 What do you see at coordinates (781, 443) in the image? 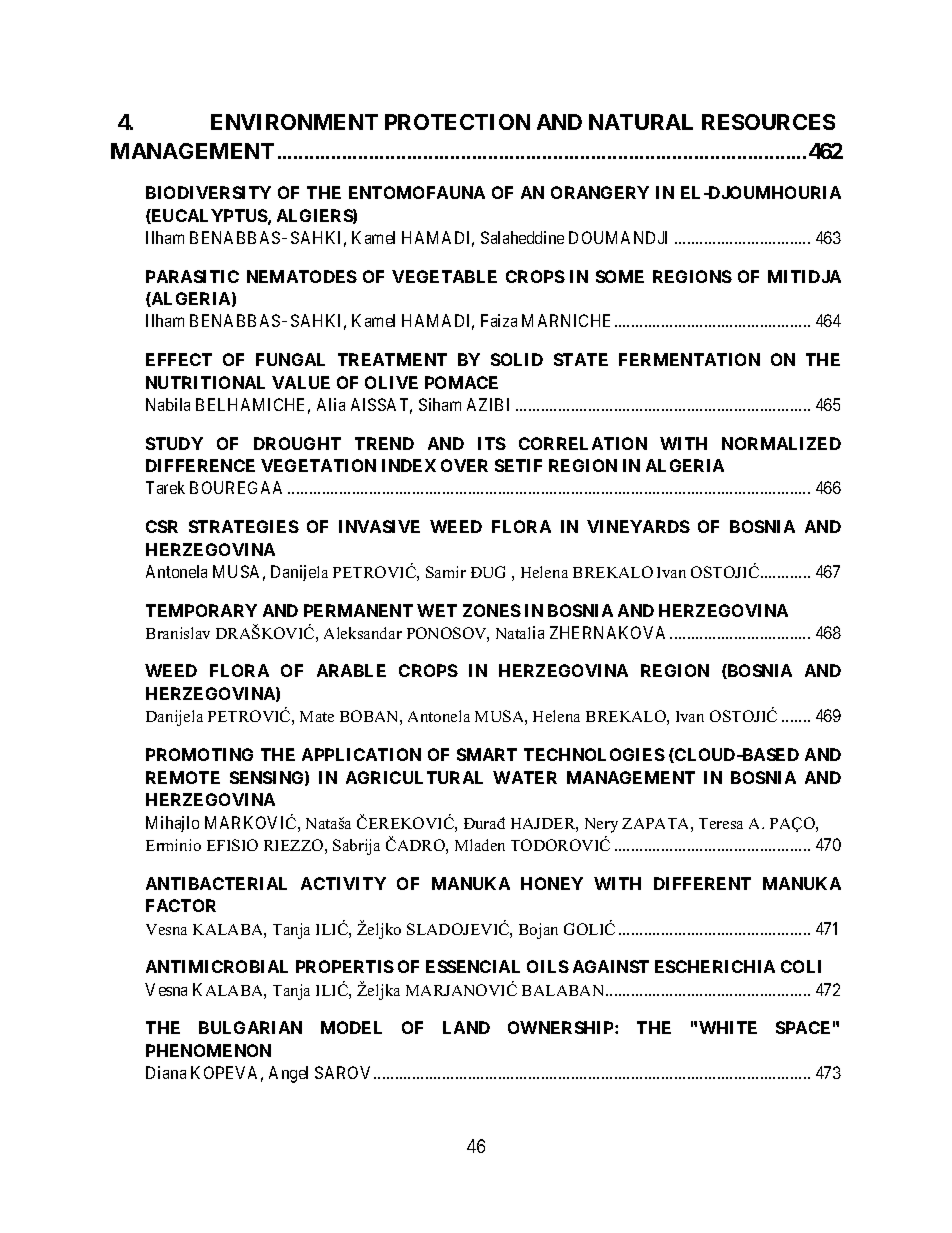
I see `NORMALIZED` at bounding box center [781, 443].
